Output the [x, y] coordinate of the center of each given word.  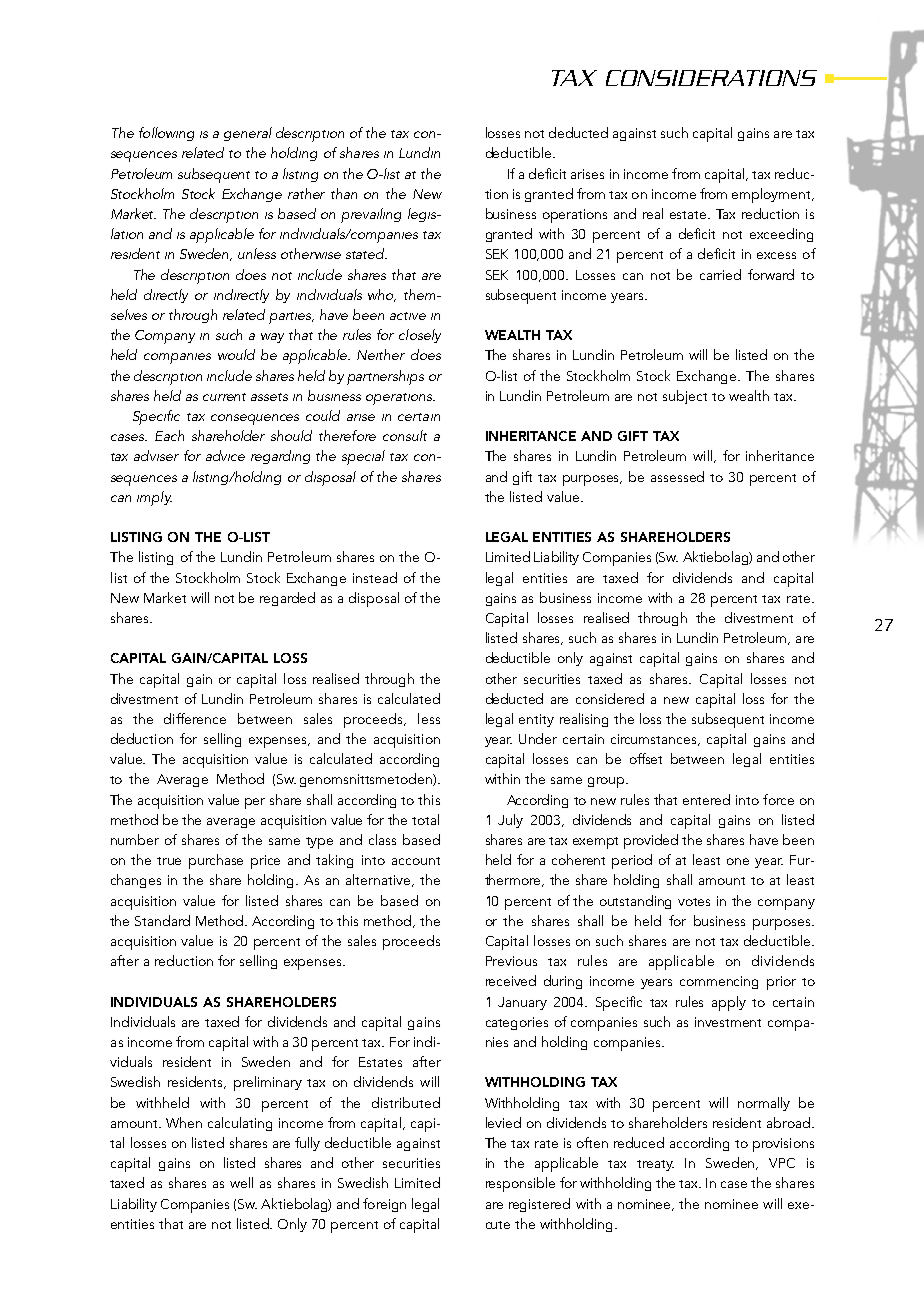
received [511, 980]
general [248, 134]
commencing [719, 982]
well [241, 1182]
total [425, 819]
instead [375, 577]
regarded [287, 599]
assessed [677, 476]
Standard [162, 920]
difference [195, 718]
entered [706, 799]
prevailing [371, 215]
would [236, 354]
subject [685, 397]
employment [772, 195]
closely [420, 336]
